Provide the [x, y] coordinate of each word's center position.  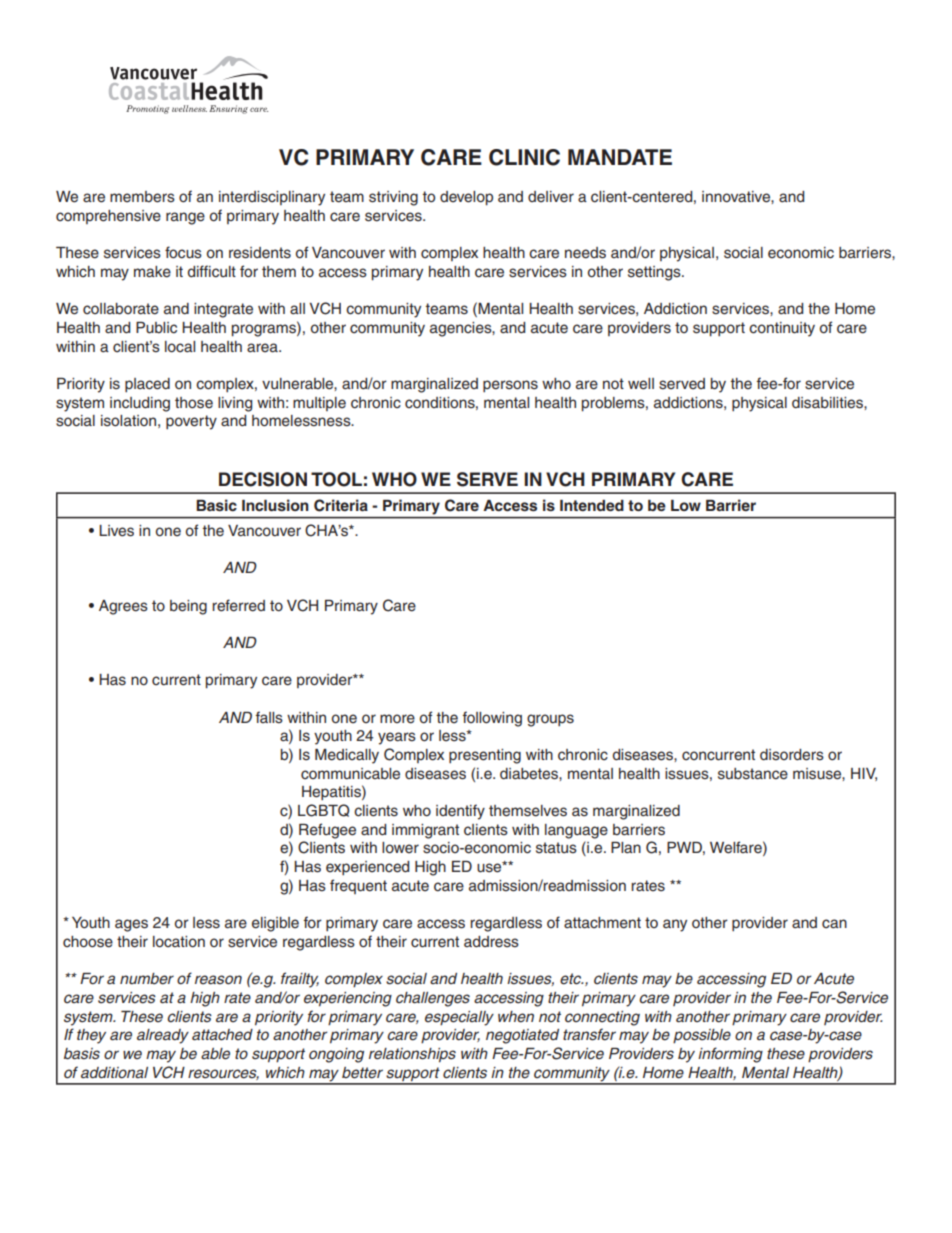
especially [459, 1018]
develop [466, 198]
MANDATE [620, 157]
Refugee [327, 831]
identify [460, 812]
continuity [782, 329]
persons [510, 386]
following [492, 719]
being [188, 607]
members [142, 197]
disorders [792, 755]
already [163, 1036]
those [194, 403]
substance [753, 774]
